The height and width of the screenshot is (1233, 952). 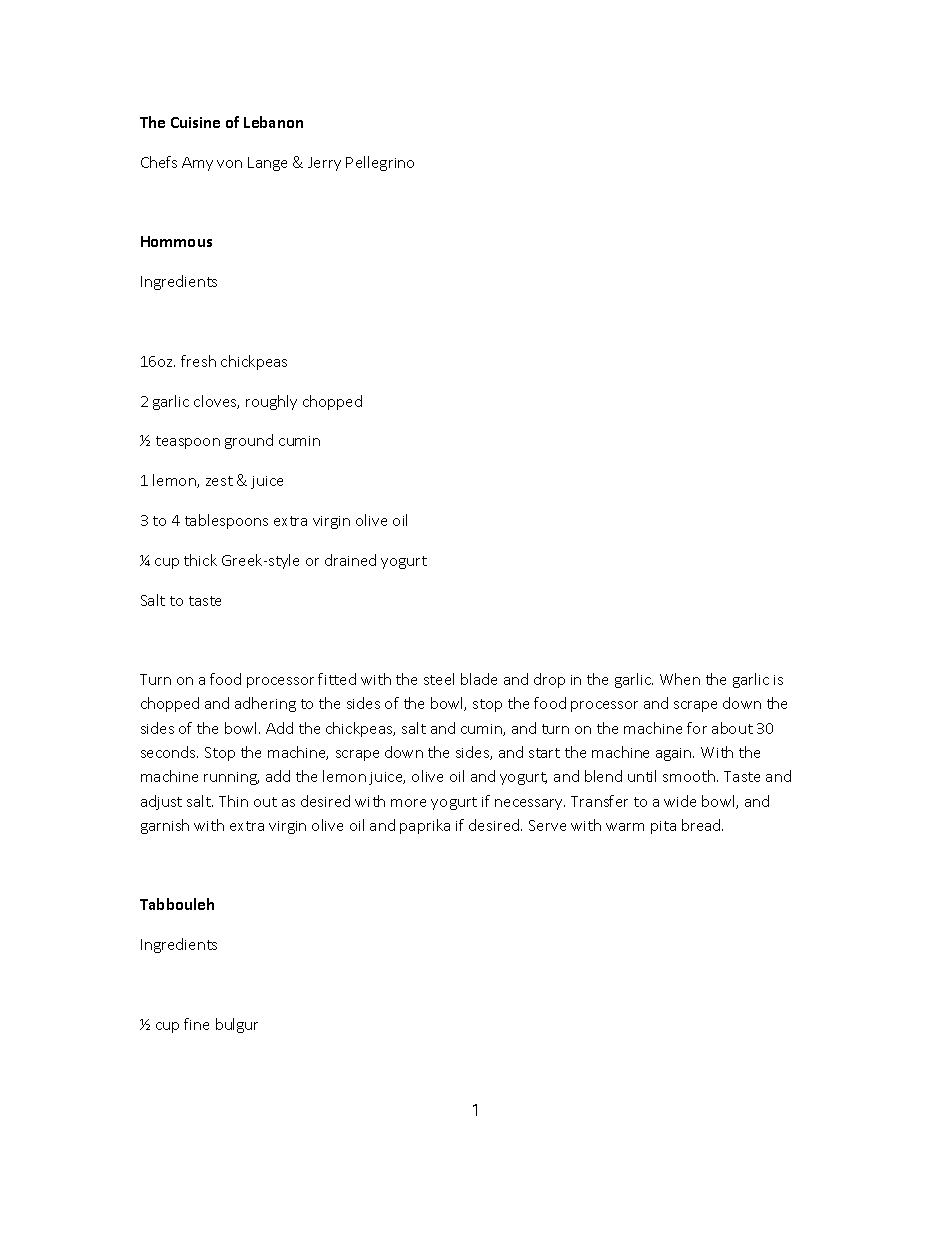 What do you see at coordinates (324, 164) in the screenshot?
I see `Jerry` at bounding box center [324, 164].
